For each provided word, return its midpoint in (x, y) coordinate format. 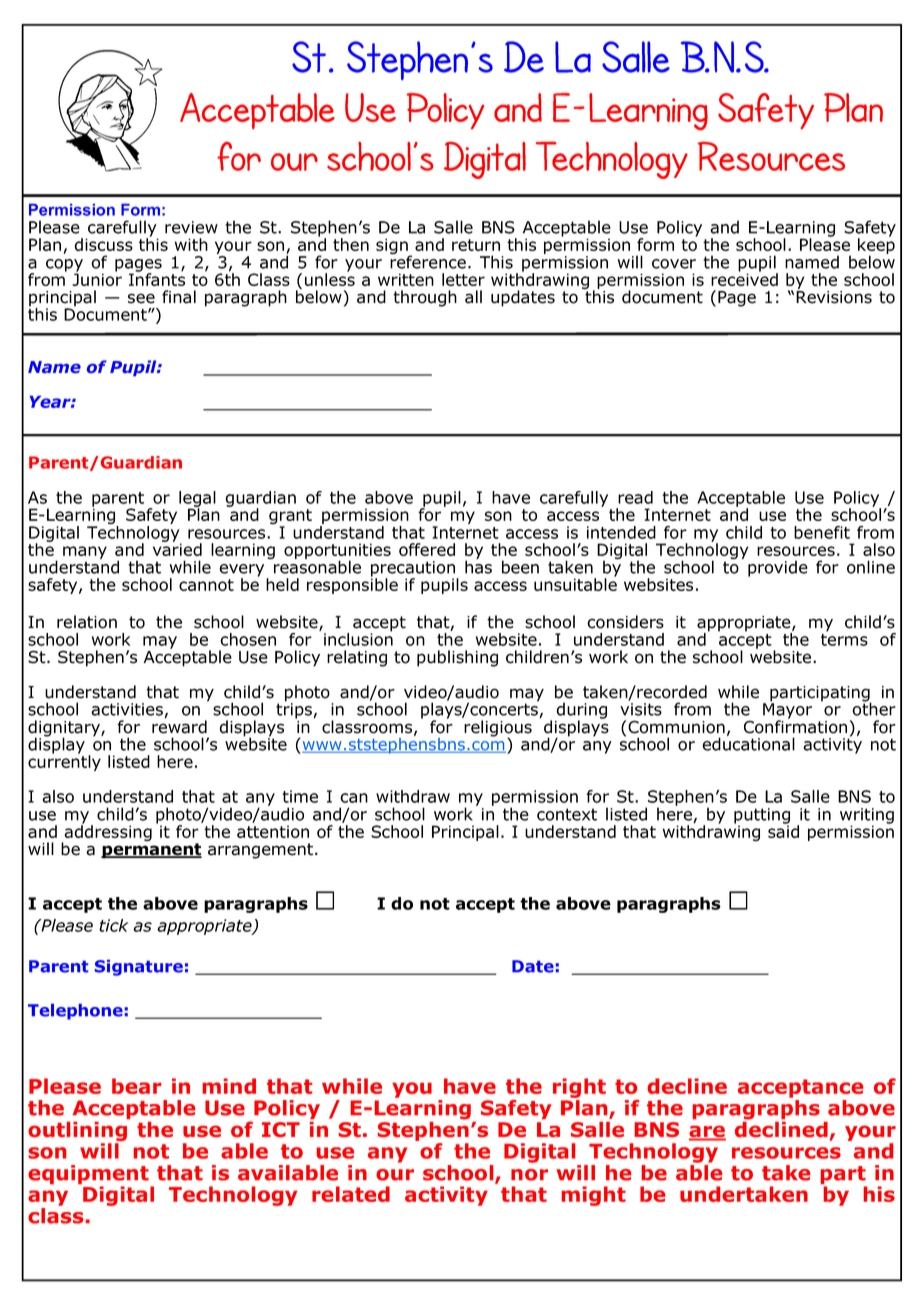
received (744, 278)
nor (529, 1175)
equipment (88, 1176)
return (476, 245)
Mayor (787, 711)
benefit (822, 532)
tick (113, 925)
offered (427, 549)
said (783, 830)
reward (179, 726)
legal (197, 500)
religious (498, 729)
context (567, 814)
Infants (157, 278)
